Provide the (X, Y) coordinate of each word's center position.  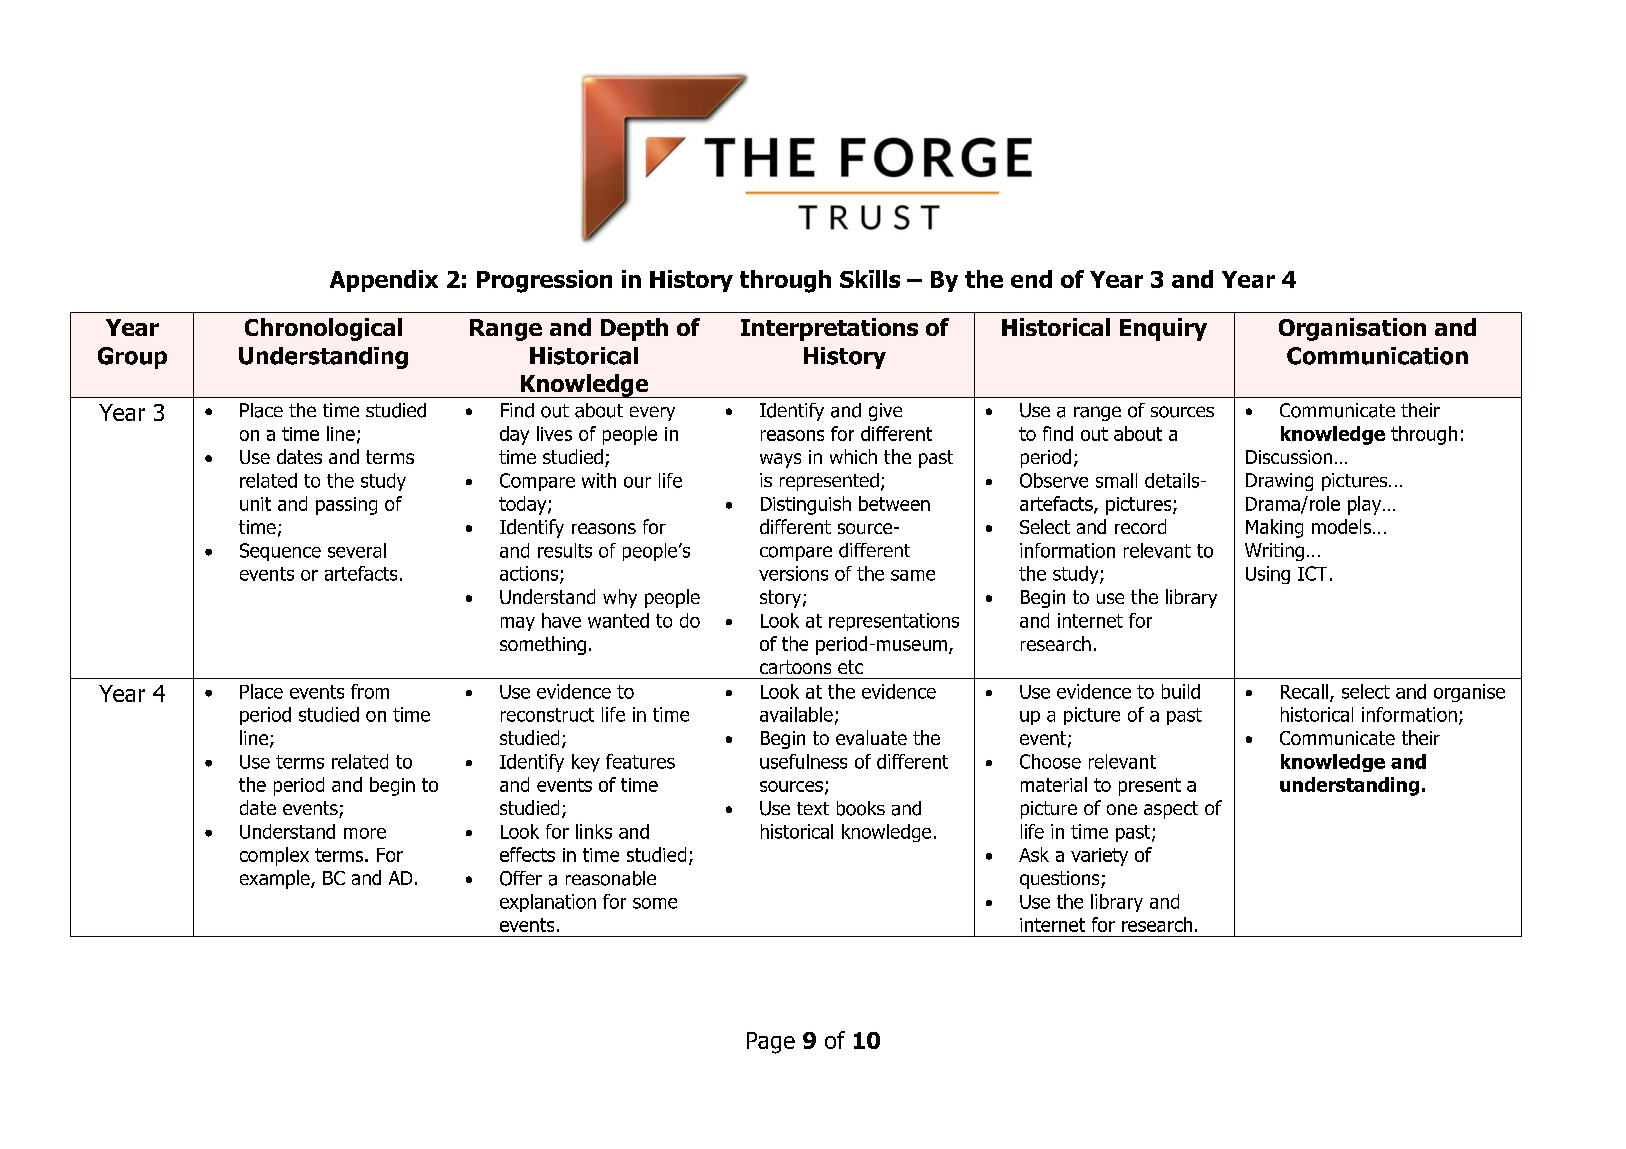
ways (780, 460)
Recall (1304, 691)
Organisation (1352, 329)
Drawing (1279, 482)
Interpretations (829, 329)
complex (274, 856)
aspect (1171, 810)
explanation (548, 903)
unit (255, 504)
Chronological (323, 329)
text (813, 808)
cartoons (795, 667)
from (370, 691)
